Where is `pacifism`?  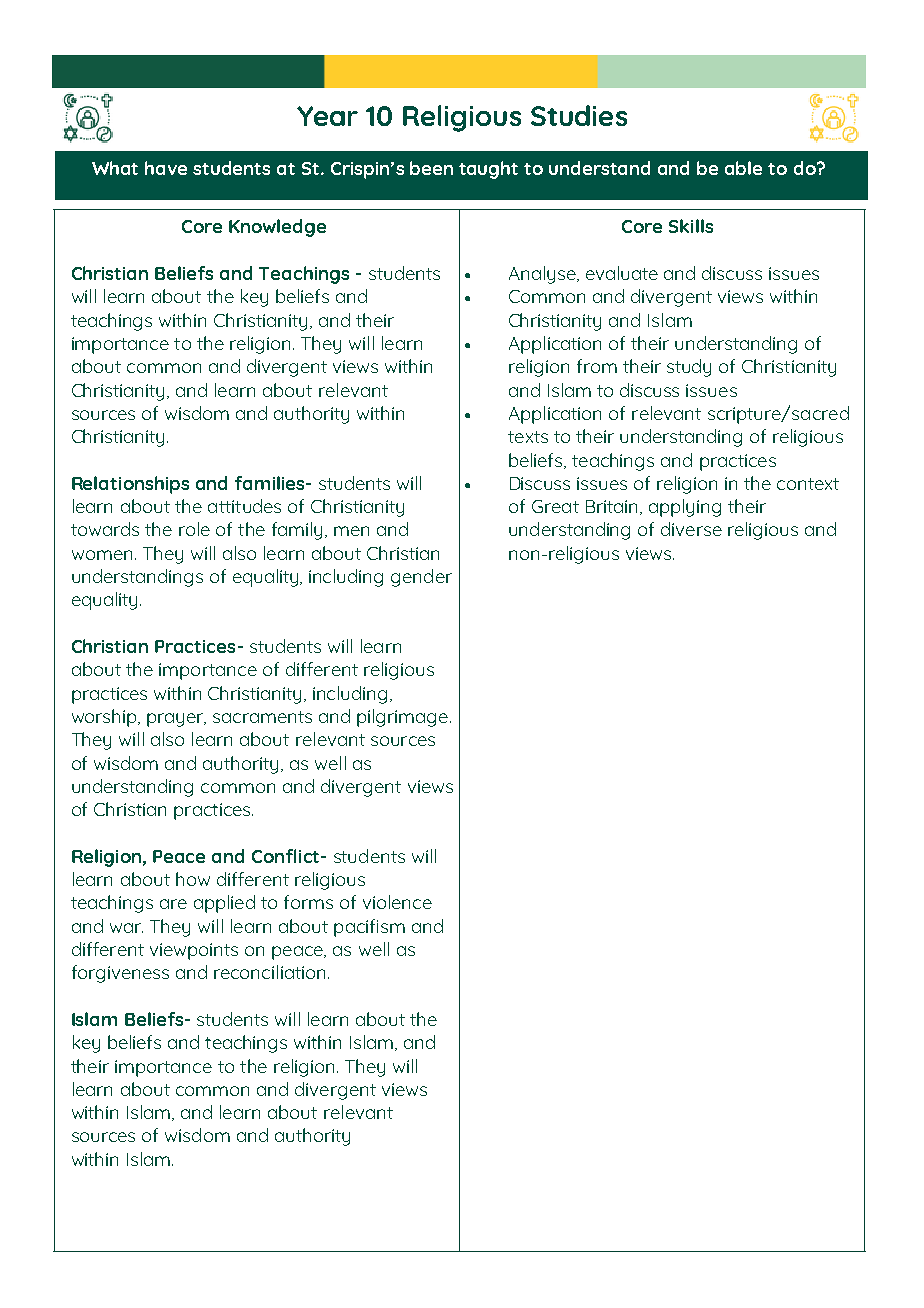
pacifism is located at coordinates (369, 928).
